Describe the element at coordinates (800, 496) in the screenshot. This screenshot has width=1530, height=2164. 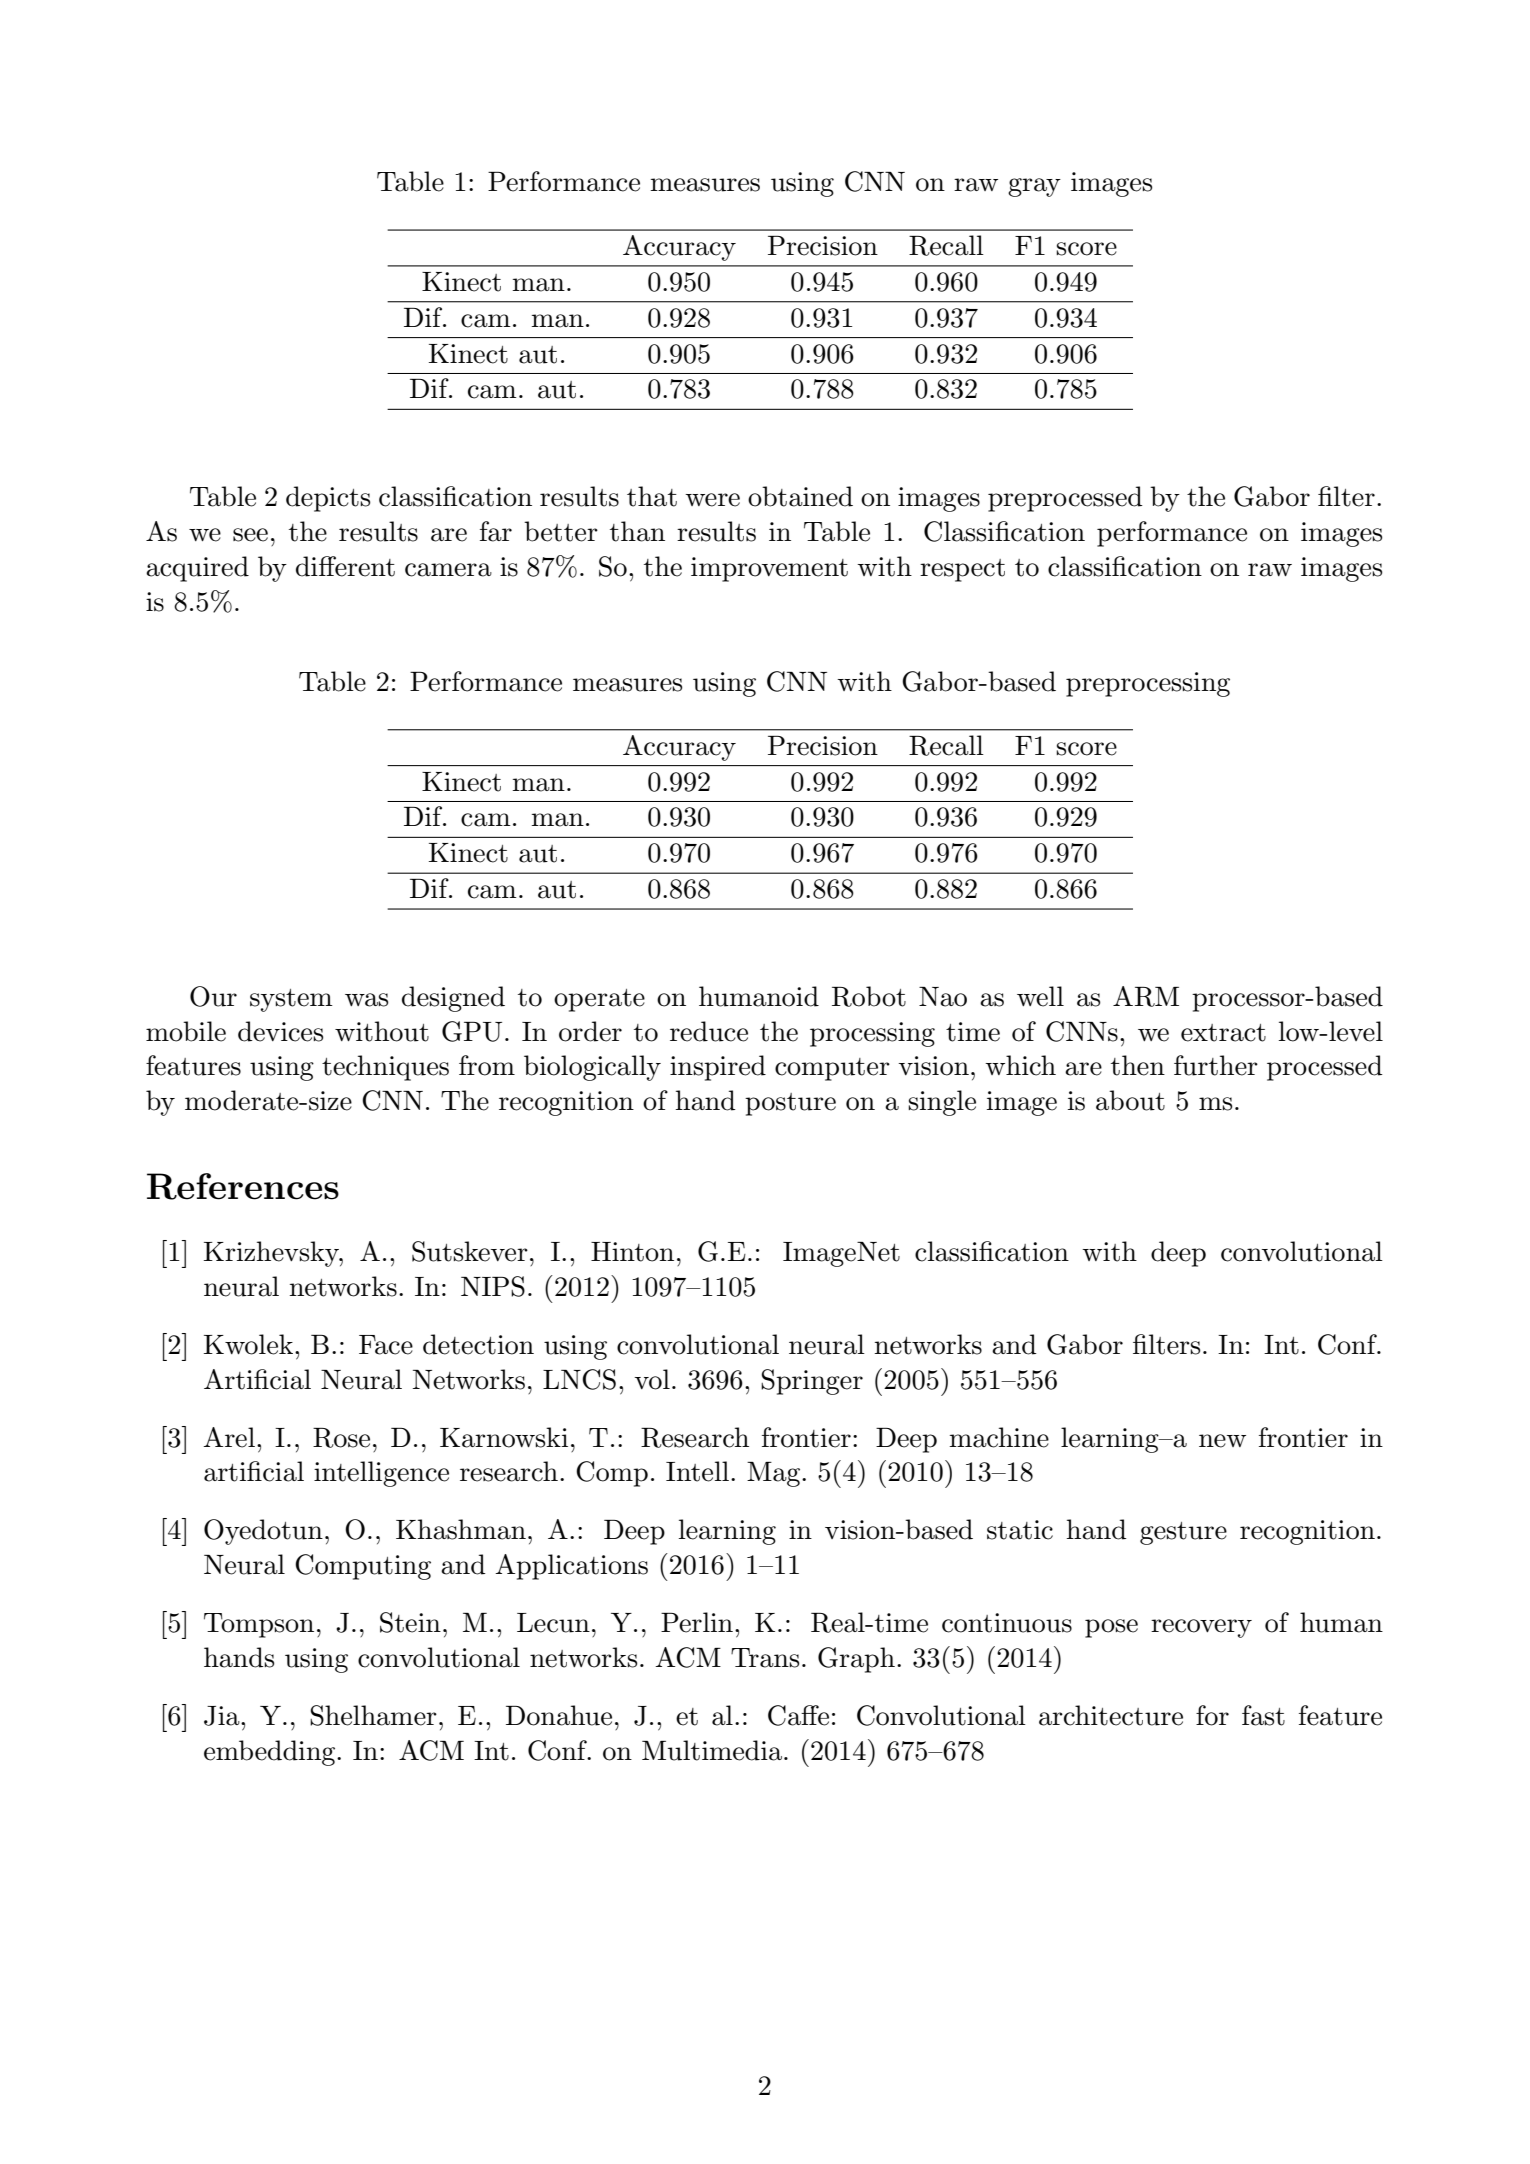
I see `obtained` at that location.
